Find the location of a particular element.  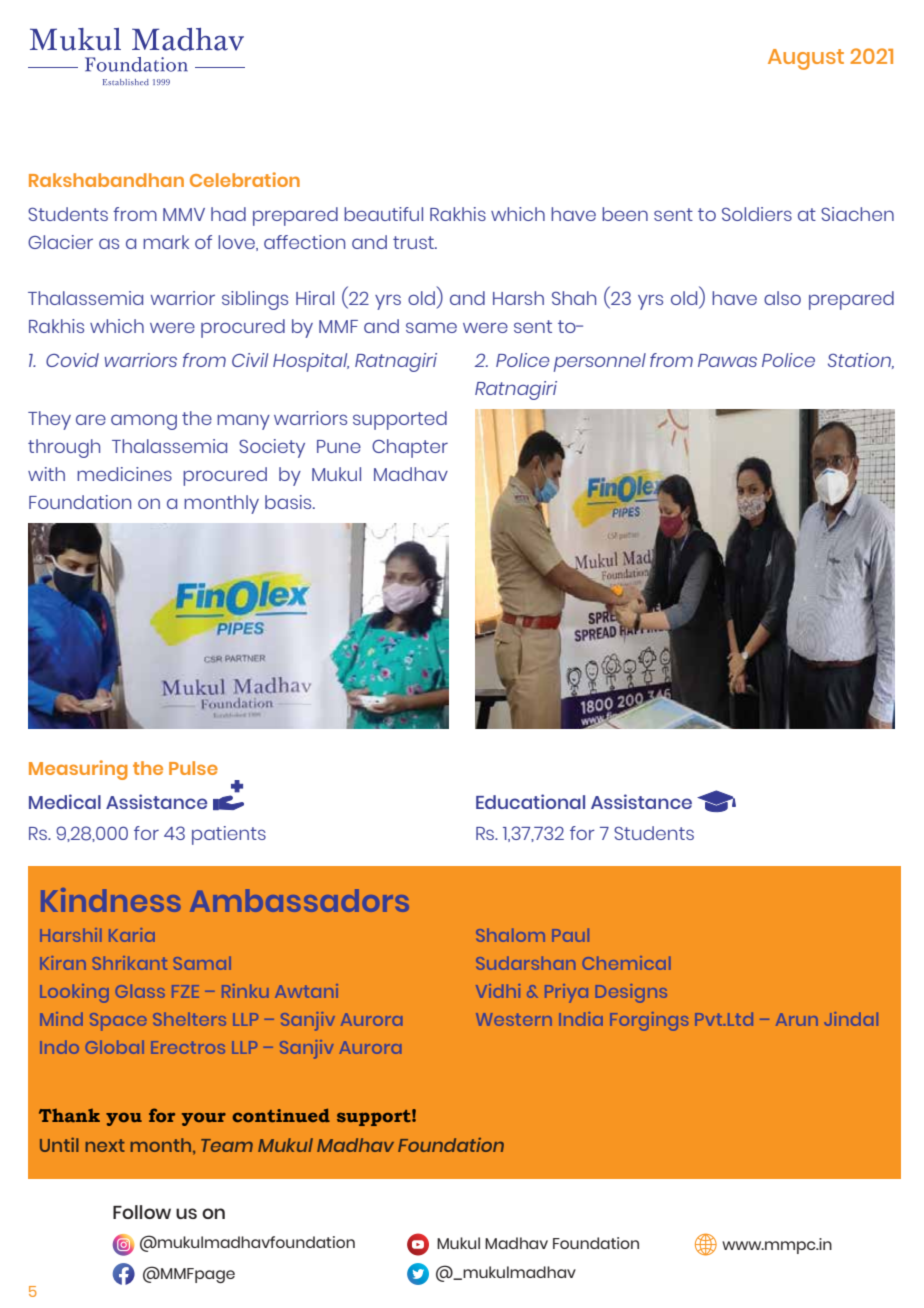

Educational is located at coordinates (530, 801).
